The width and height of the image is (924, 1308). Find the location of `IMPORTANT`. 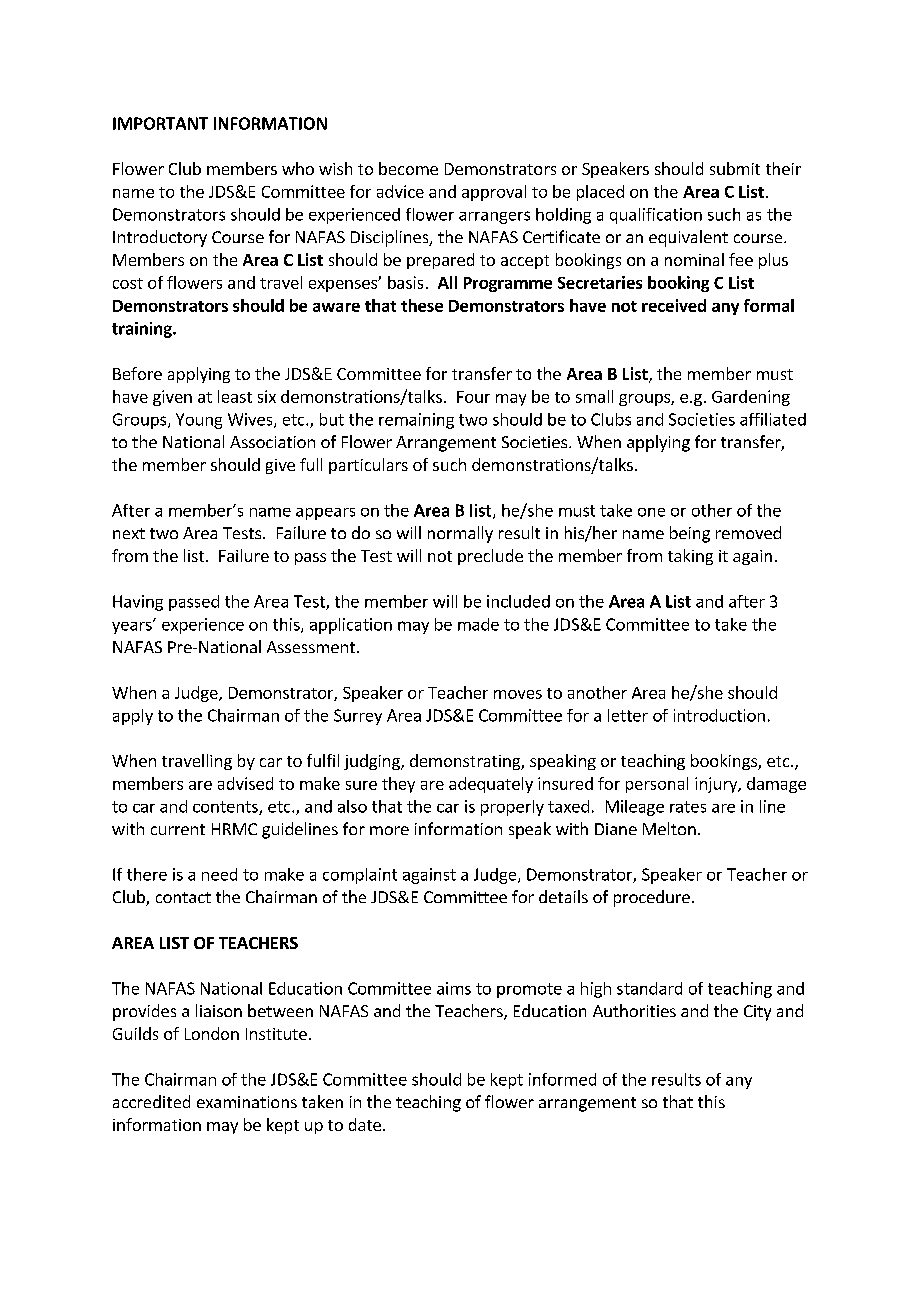

IMPORTANT is located at coordinates (160, 123).
